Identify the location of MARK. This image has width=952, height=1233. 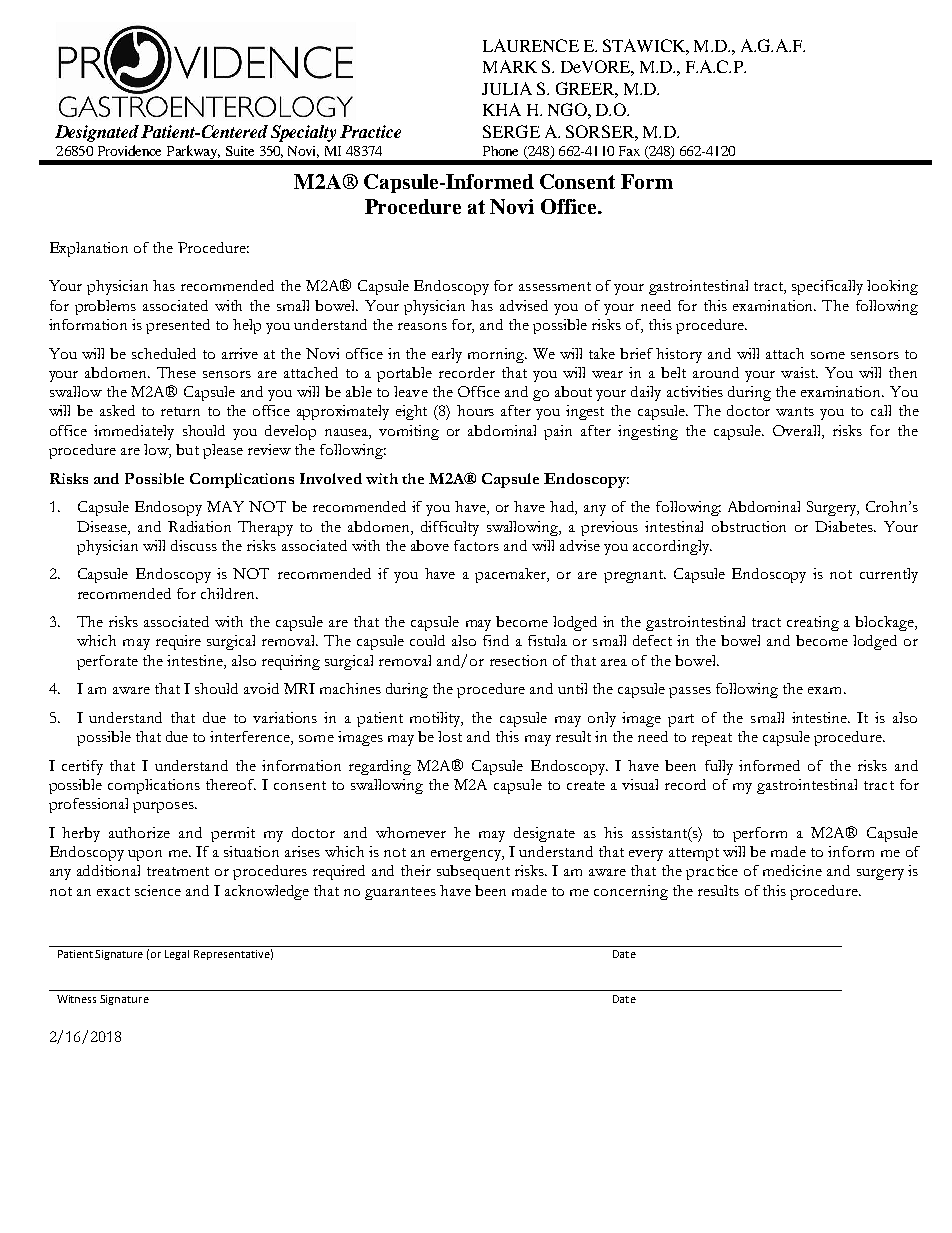
(510, 66).
